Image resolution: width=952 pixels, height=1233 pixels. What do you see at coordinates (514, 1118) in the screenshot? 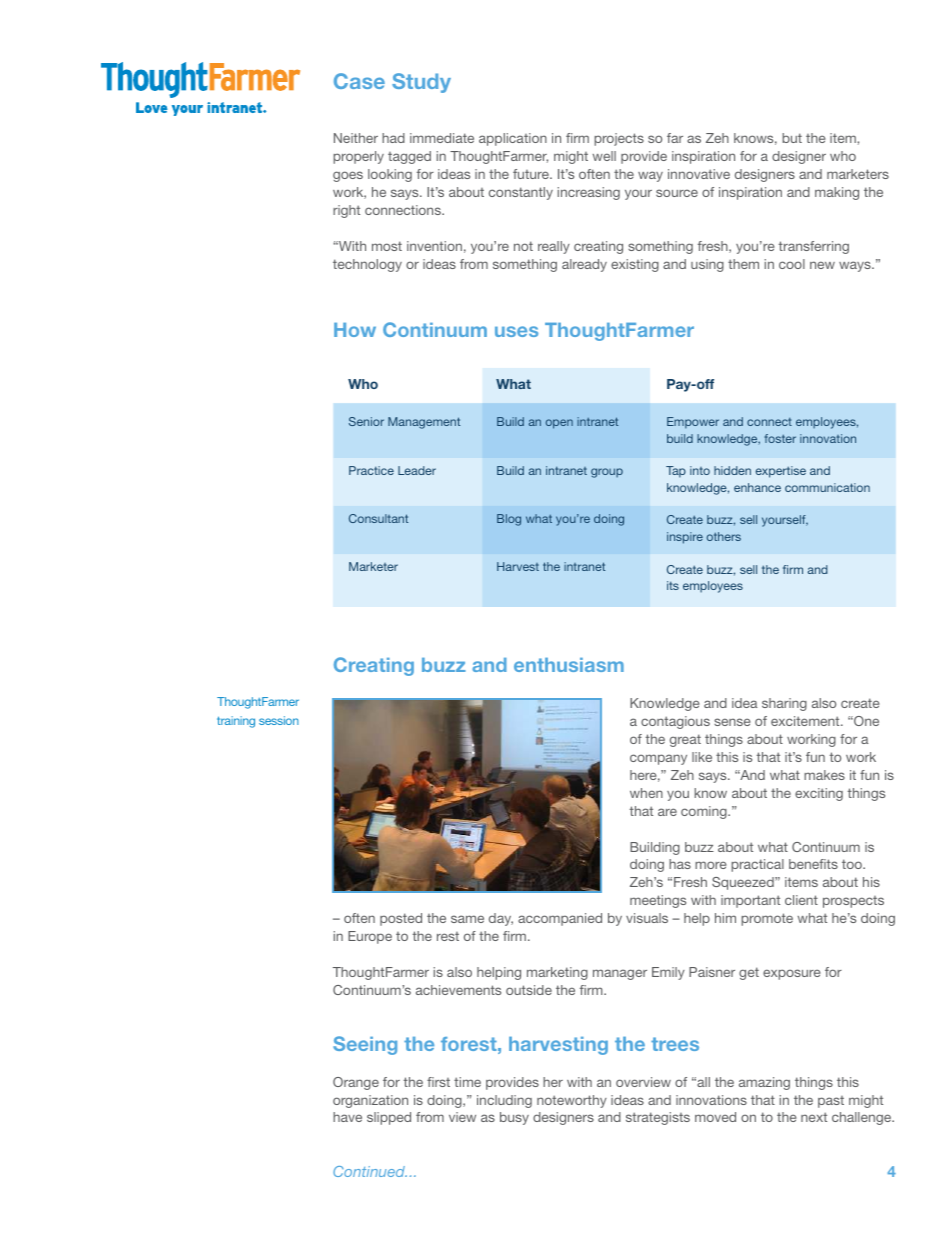
I see `busy` at bounding box center [514, 1118].
